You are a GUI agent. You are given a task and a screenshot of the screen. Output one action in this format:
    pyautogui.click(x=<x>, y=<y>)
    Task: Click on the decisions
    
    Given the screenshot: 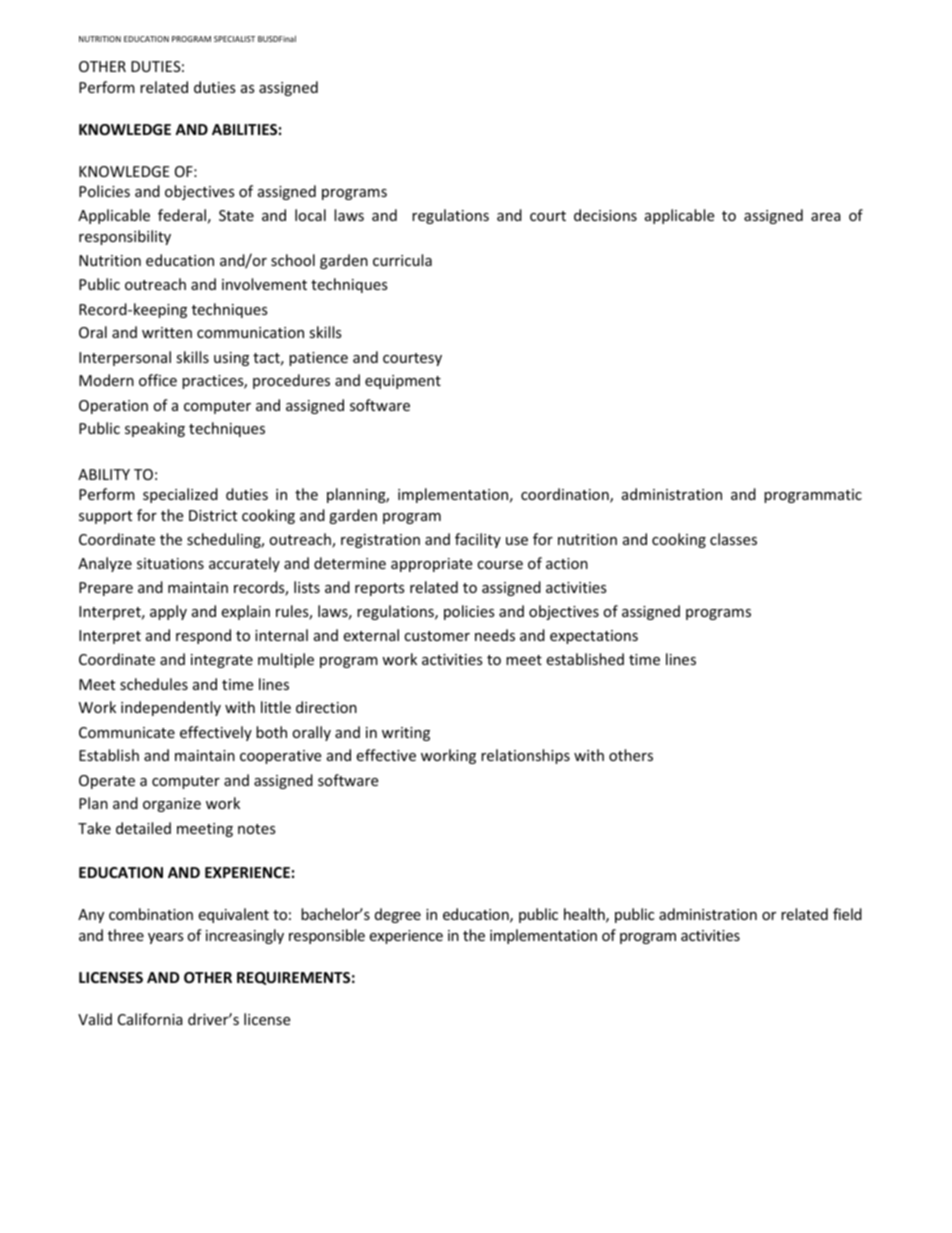 What is the action you would take?
    pyautogui.click(x=605, y=215)
